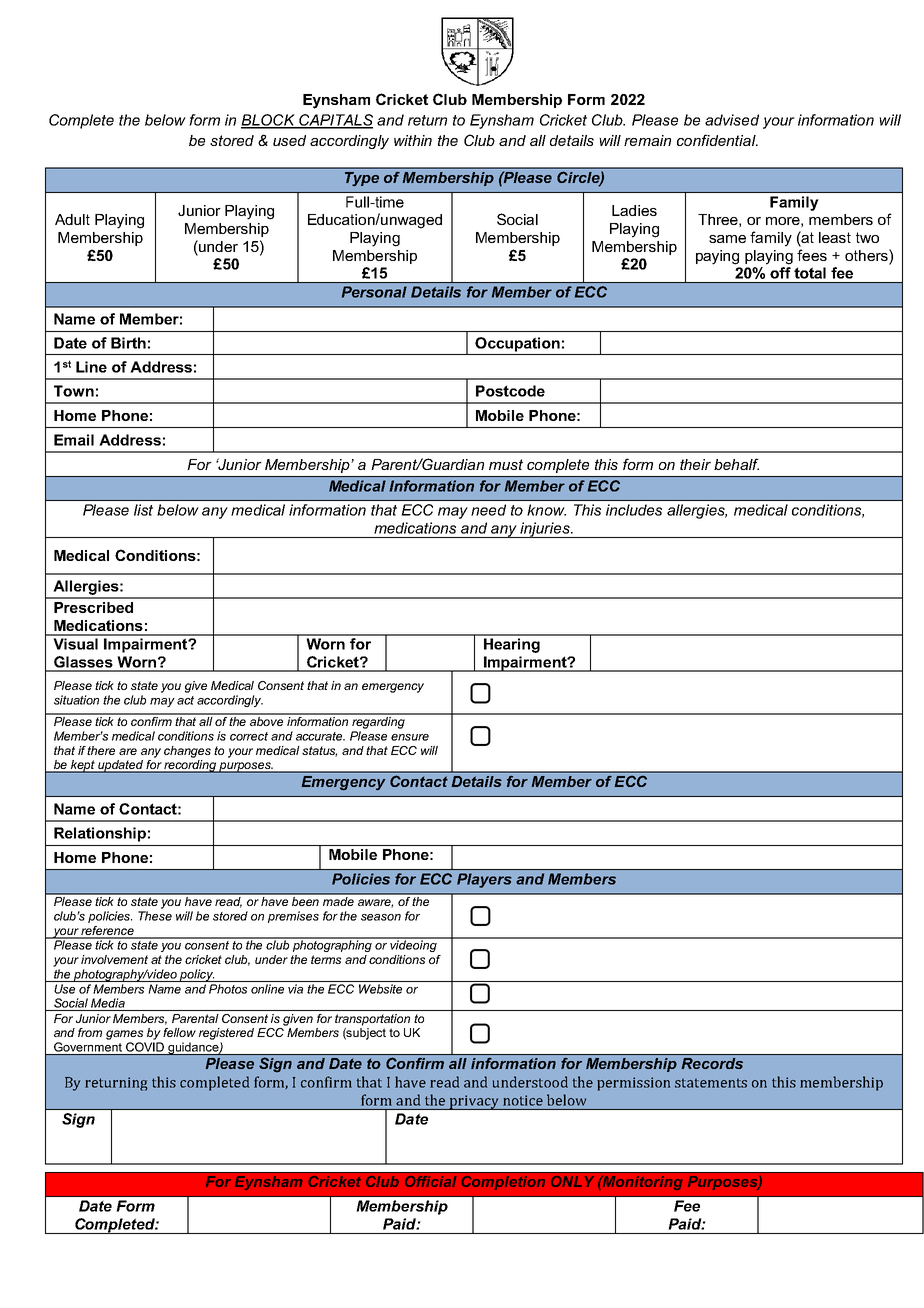 The image size is (924, 1308). I want to click on includes, so click(634, 510).
